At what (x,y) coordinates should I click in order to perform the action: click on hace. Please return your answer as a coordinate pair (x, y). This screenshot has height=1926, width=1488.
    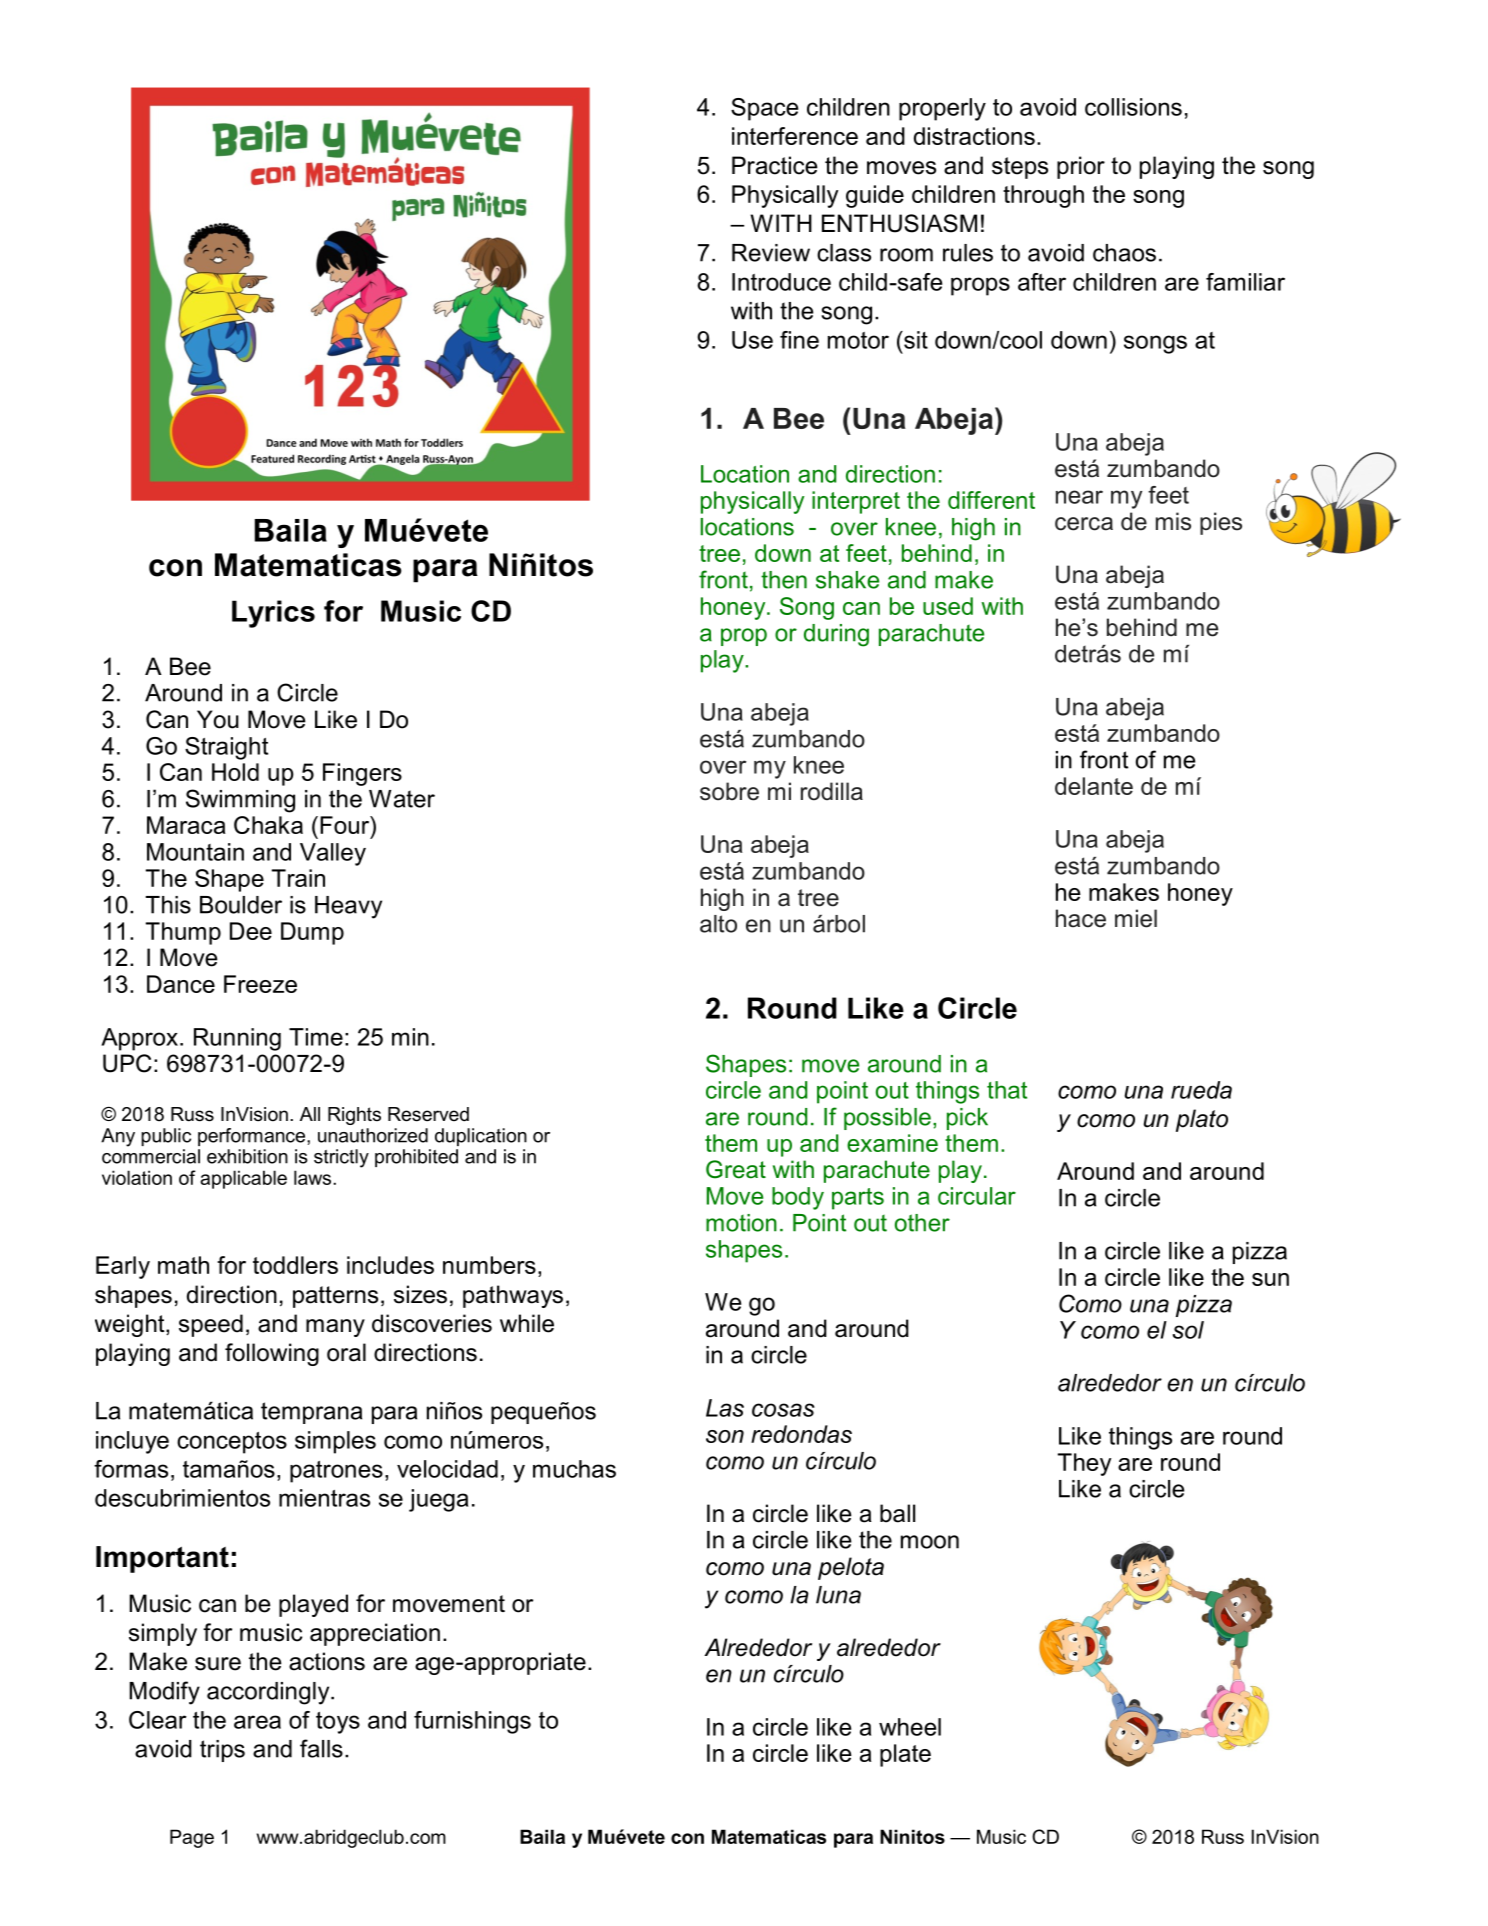
    Looking at the image, I should click on (1081, 918).
